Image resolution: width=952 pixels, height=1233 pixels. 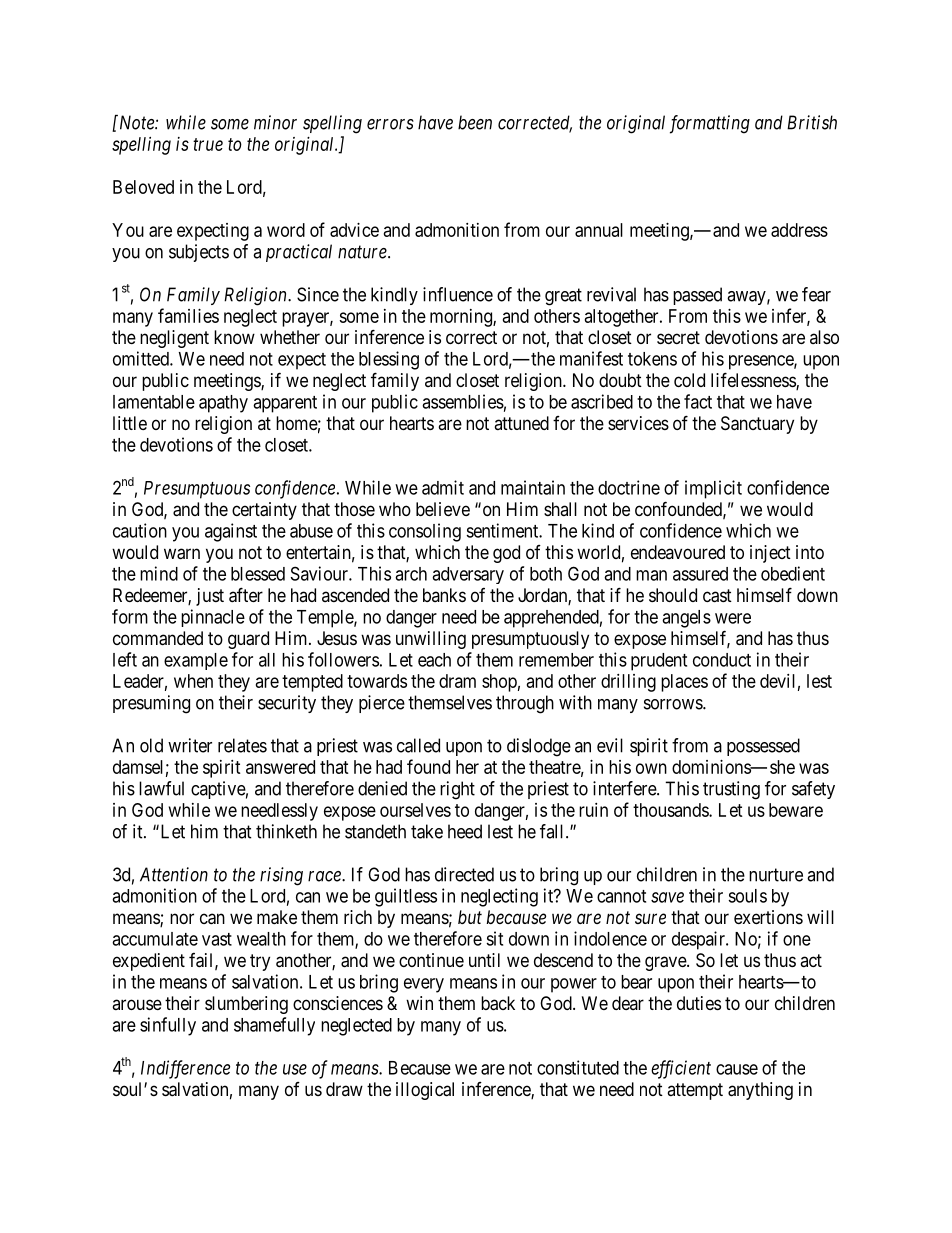 What do you see at coordinates (425, 1091) in the image?
I see `illogical` at bounding box center [425, 1091].
